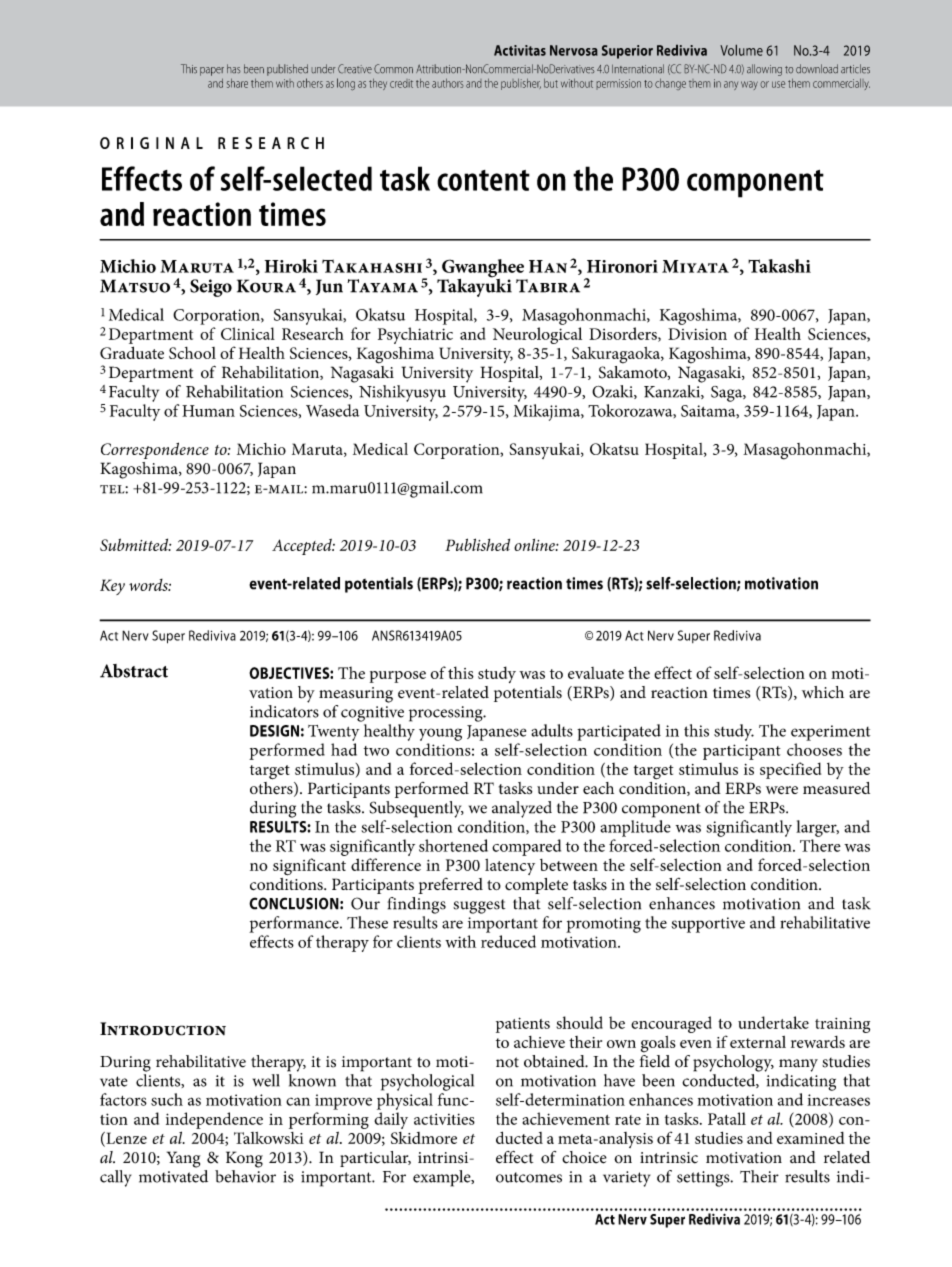 Image resolution: width=952 pixels, height=1267 pixels. I want to click on which, so click(823, 692).
